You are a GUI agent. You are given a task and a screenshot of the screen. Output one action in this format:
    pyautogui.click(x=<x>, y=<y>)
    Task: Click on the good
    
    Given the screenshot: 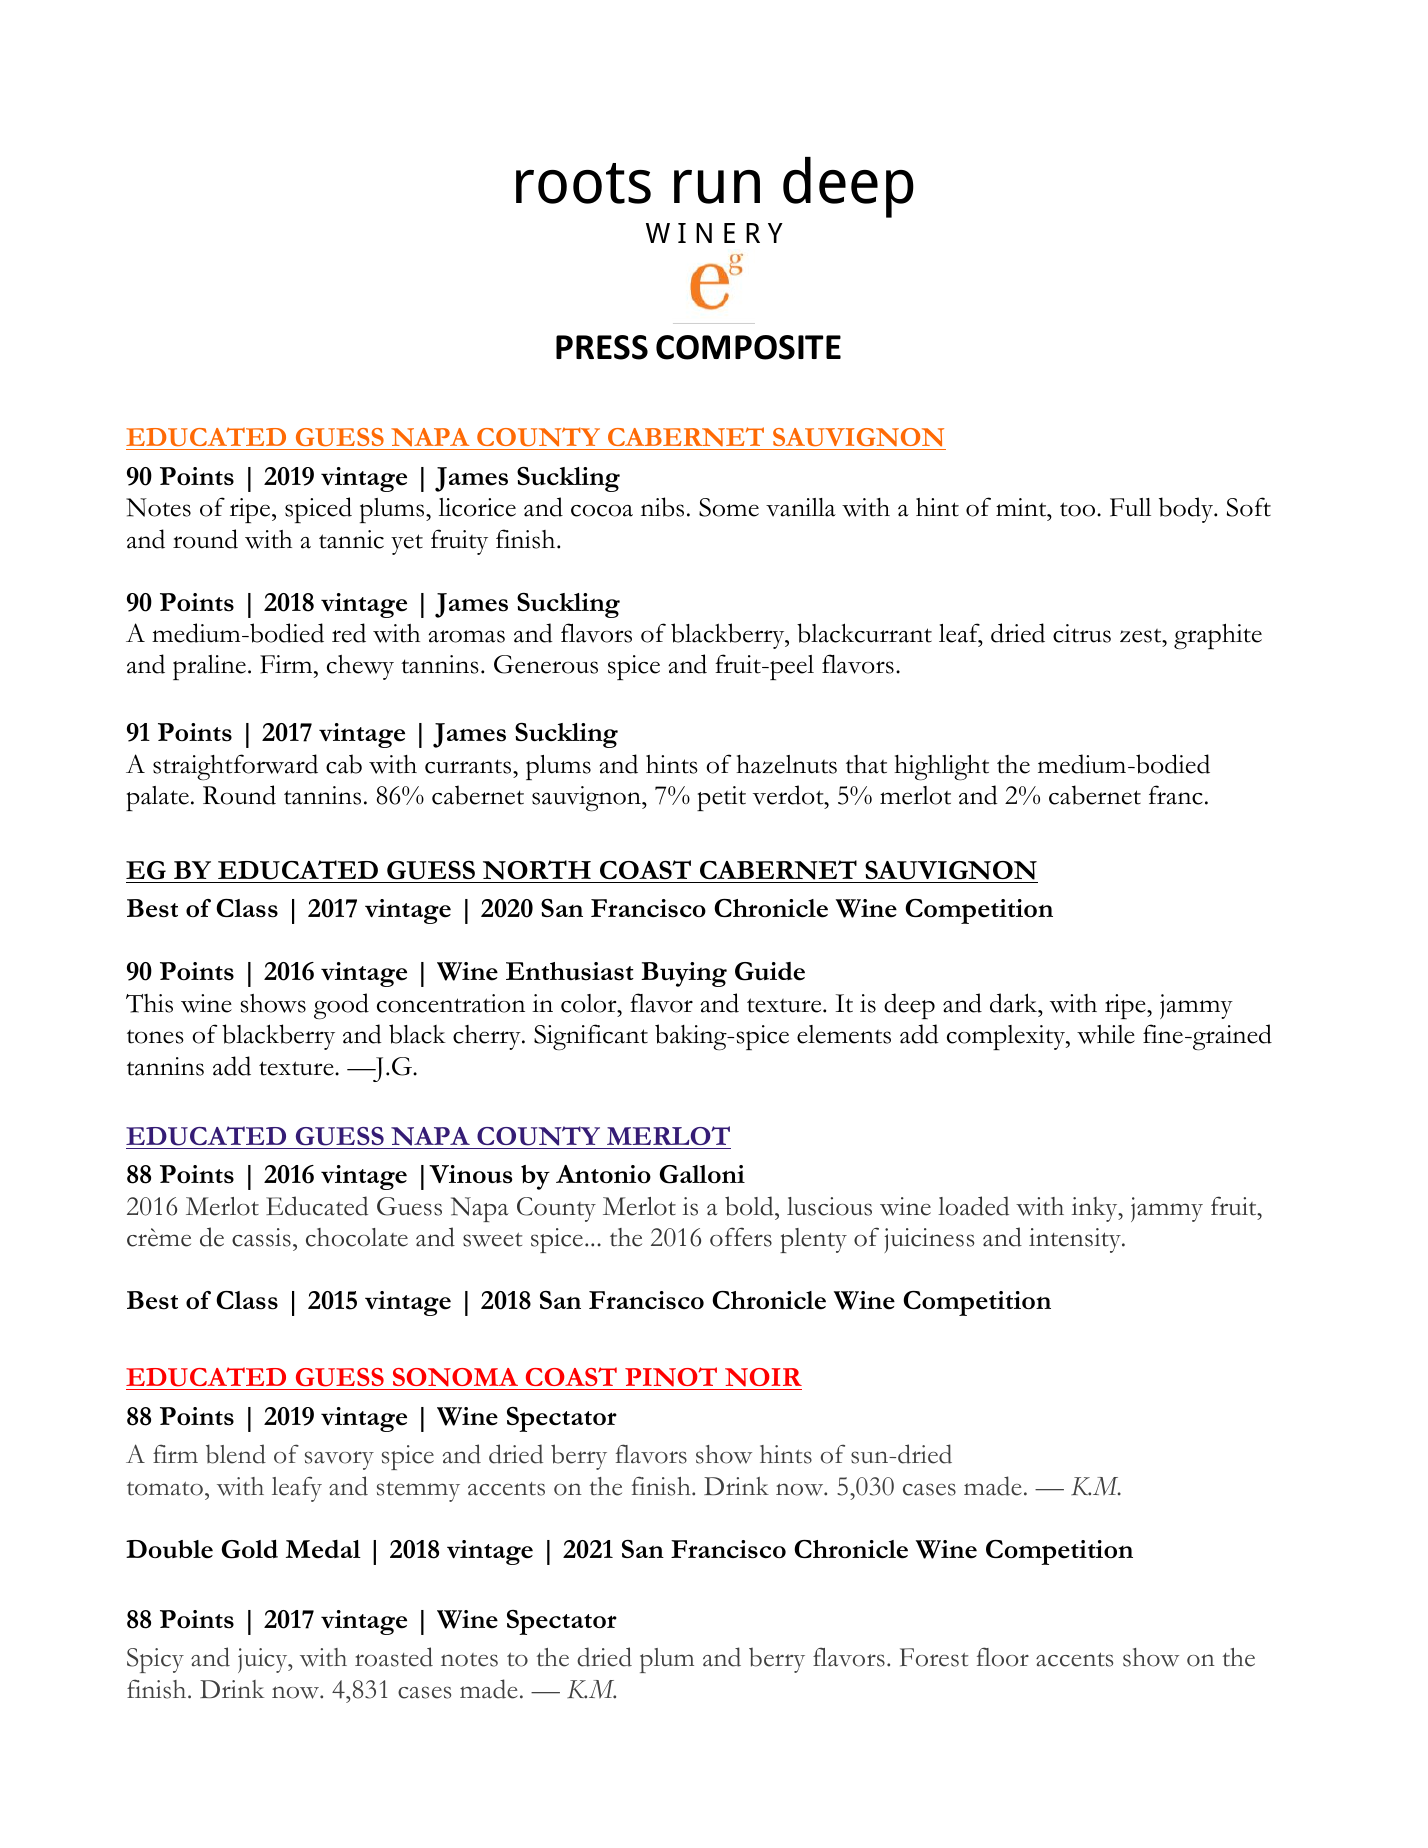 What is the action you would take?
    pyautogui.click(x=341, y=1006)
